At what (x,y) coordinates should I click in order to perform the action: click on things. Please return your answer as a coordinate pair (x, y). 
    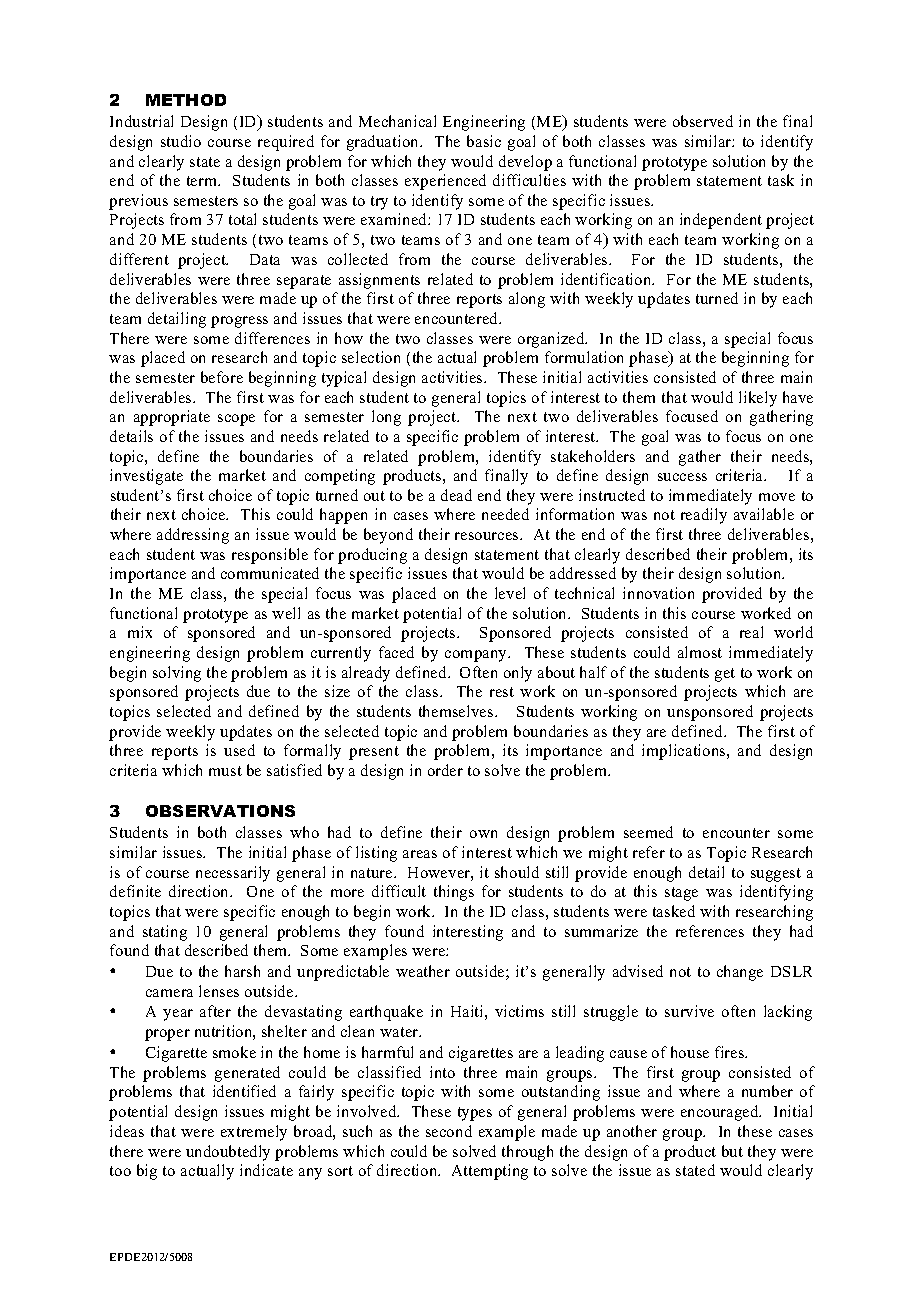
    Looking at the image, I should click on (454, 893).
